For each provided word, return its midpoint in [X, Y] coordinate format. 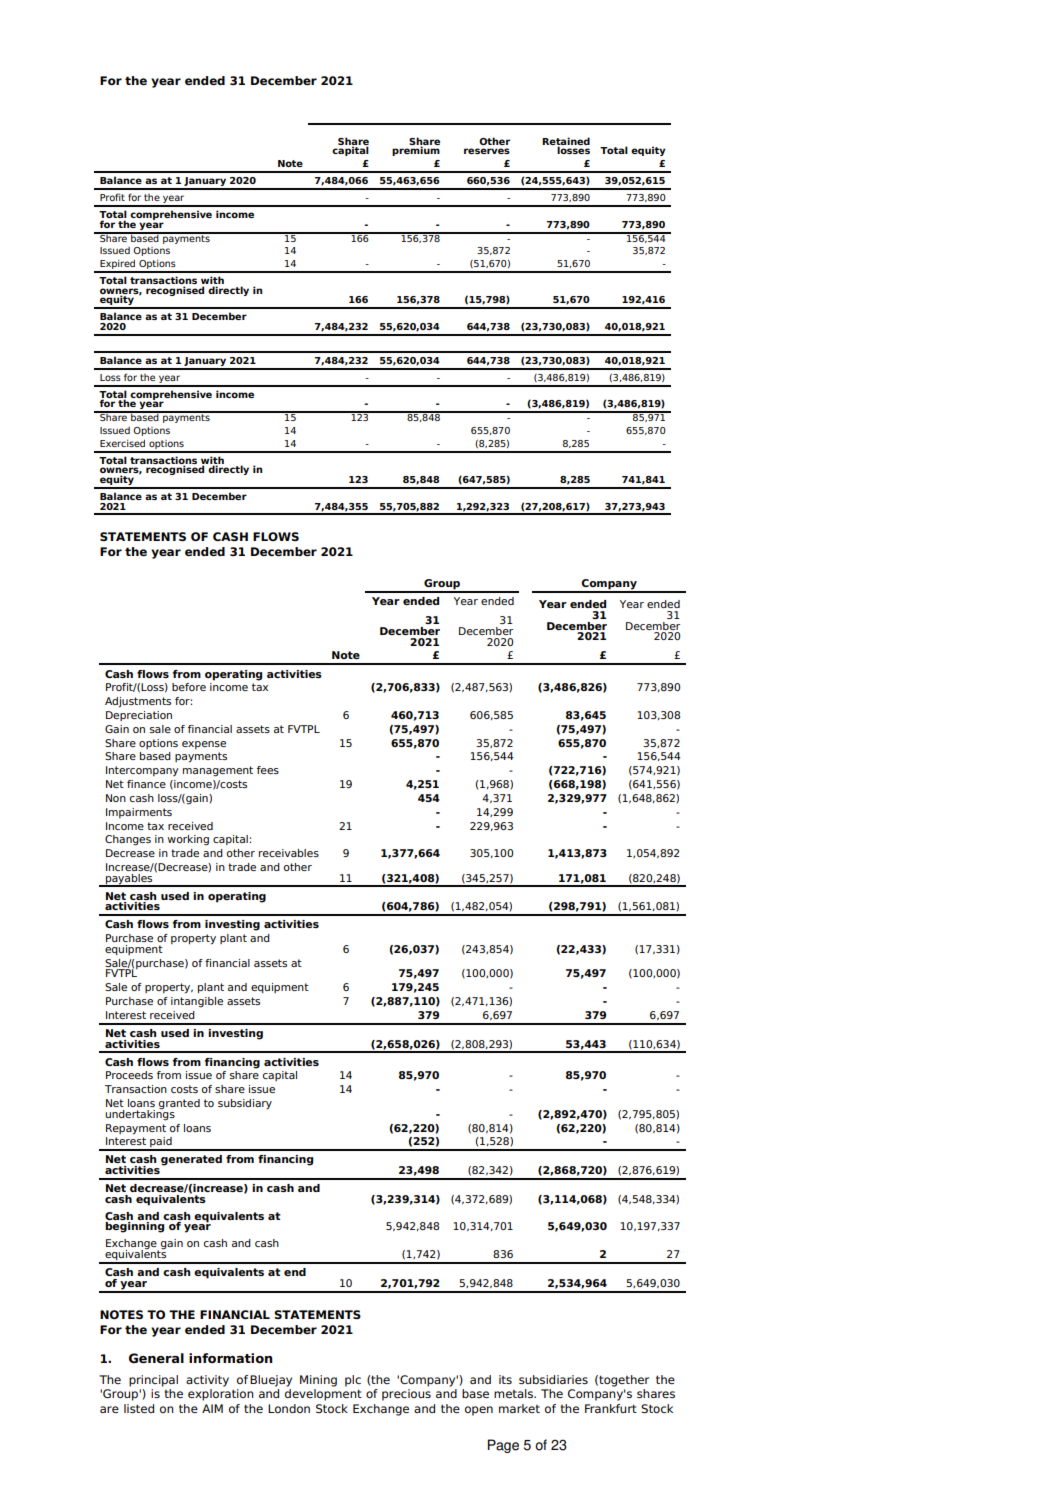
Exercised [122, 443]
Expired [118, 265]
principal [153, 1381]
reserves [487, 151]
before [189, 687]
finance [146, 784]
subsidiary [245, 1104]
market [519, 1408]
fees [268, 770]
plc [353, 1381]
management [218, 771]
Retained [566, 142]
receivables [289, 853]
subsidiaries [553, 1379]
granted [179, 1104]
